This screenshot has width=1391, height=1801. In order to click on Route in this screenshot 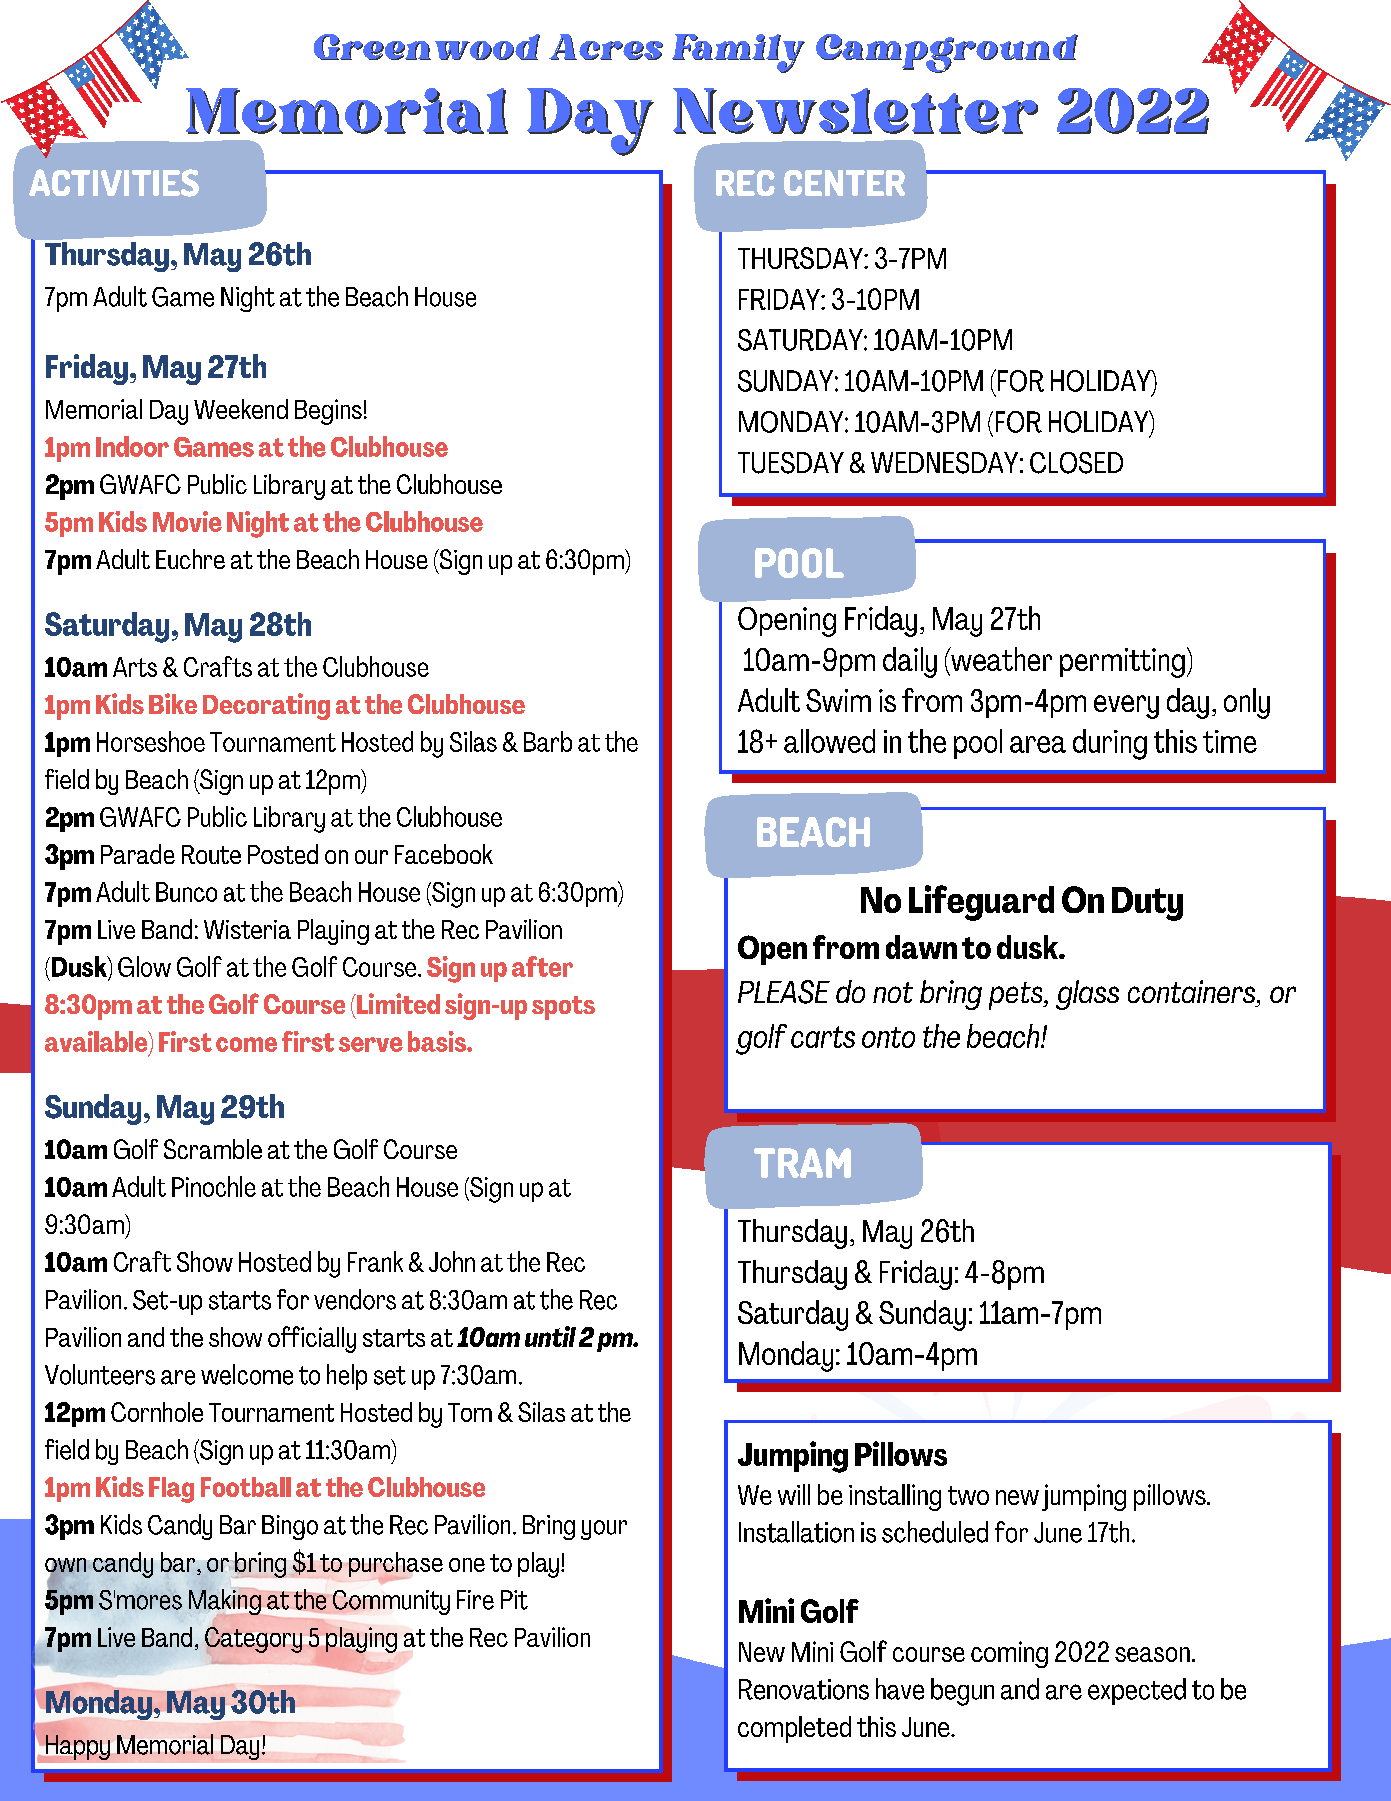, I will do `click(211, 854)`.
